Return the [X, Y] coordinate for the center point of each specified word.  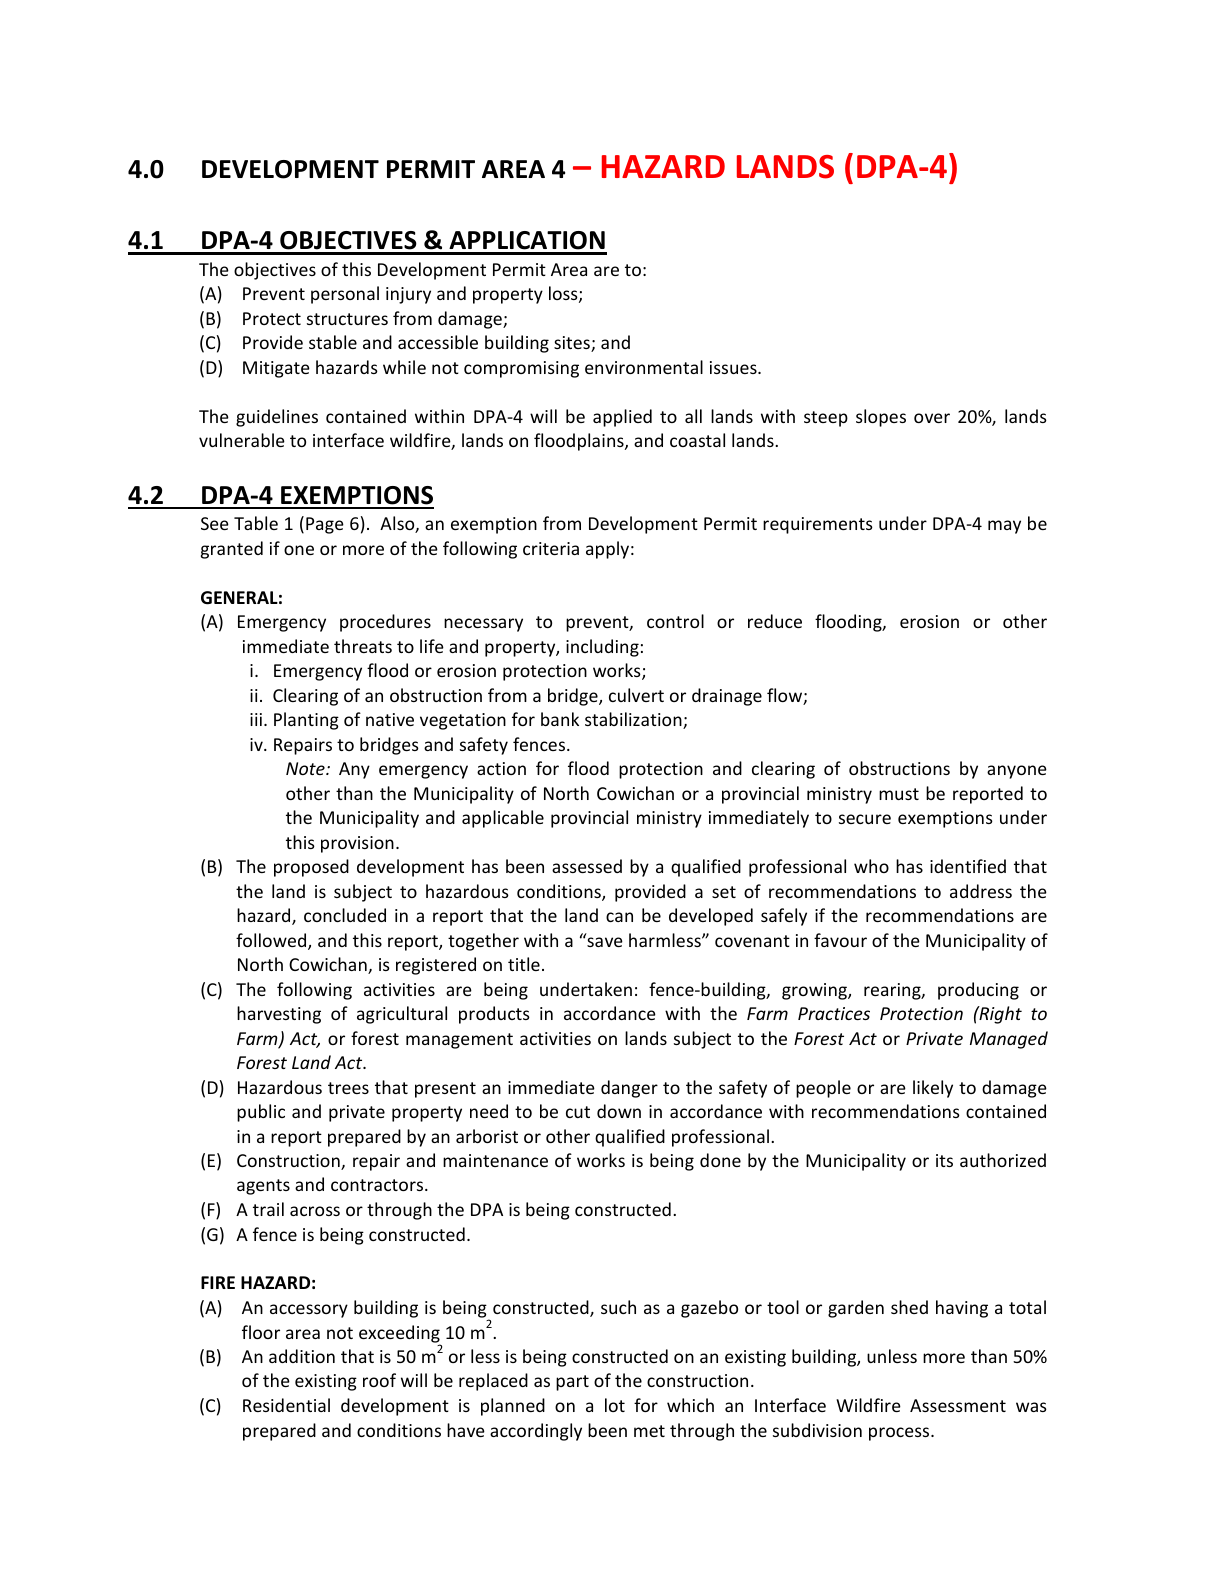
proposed [311, 868]
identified [968, 866]
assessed [587, 866]
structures [347, 319]
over [932, 418]
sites [573, 344]
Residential [286, 1405]
